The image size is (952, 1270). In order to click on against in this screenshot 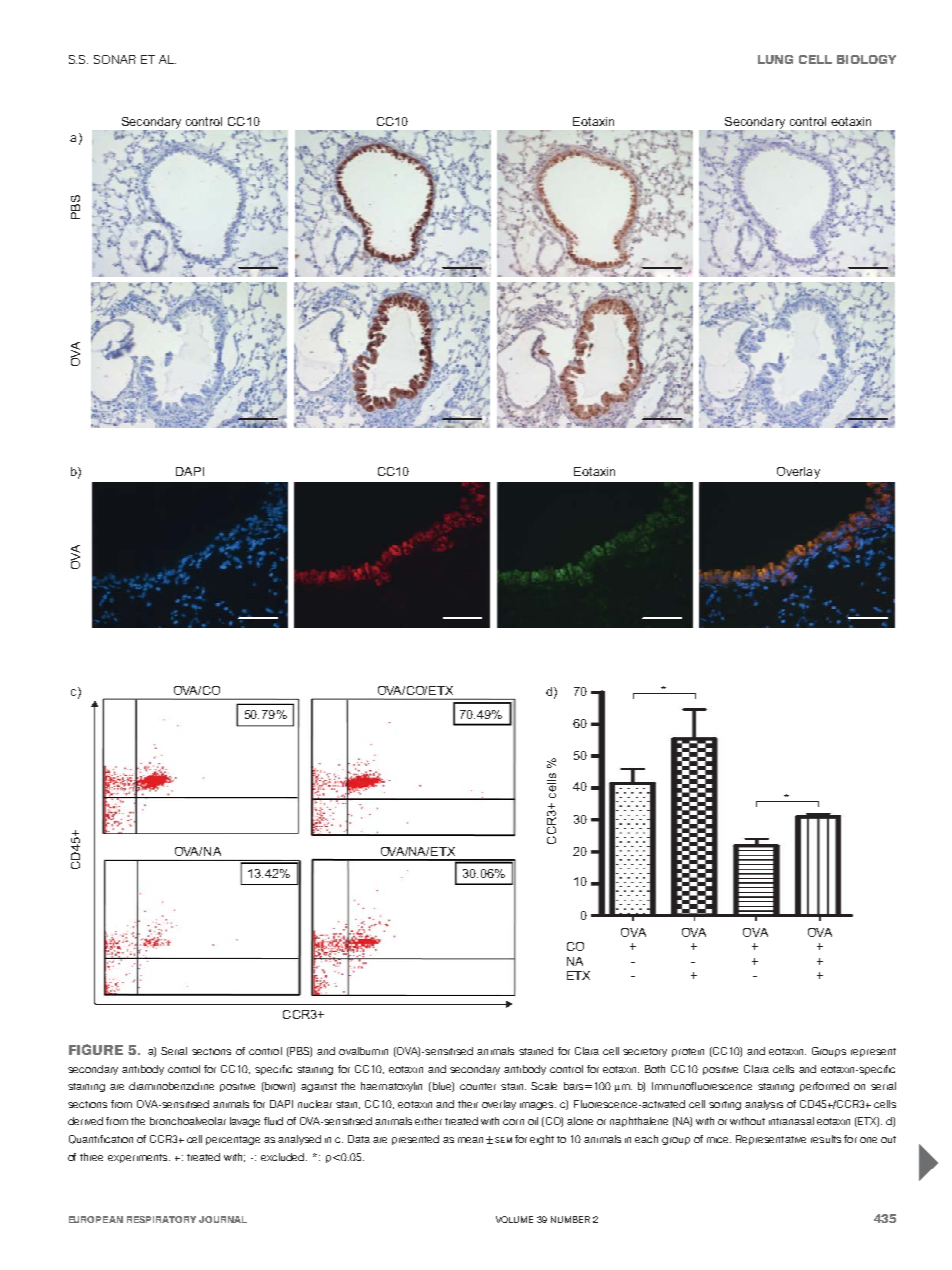, I will do `click(319, 1087)`.
